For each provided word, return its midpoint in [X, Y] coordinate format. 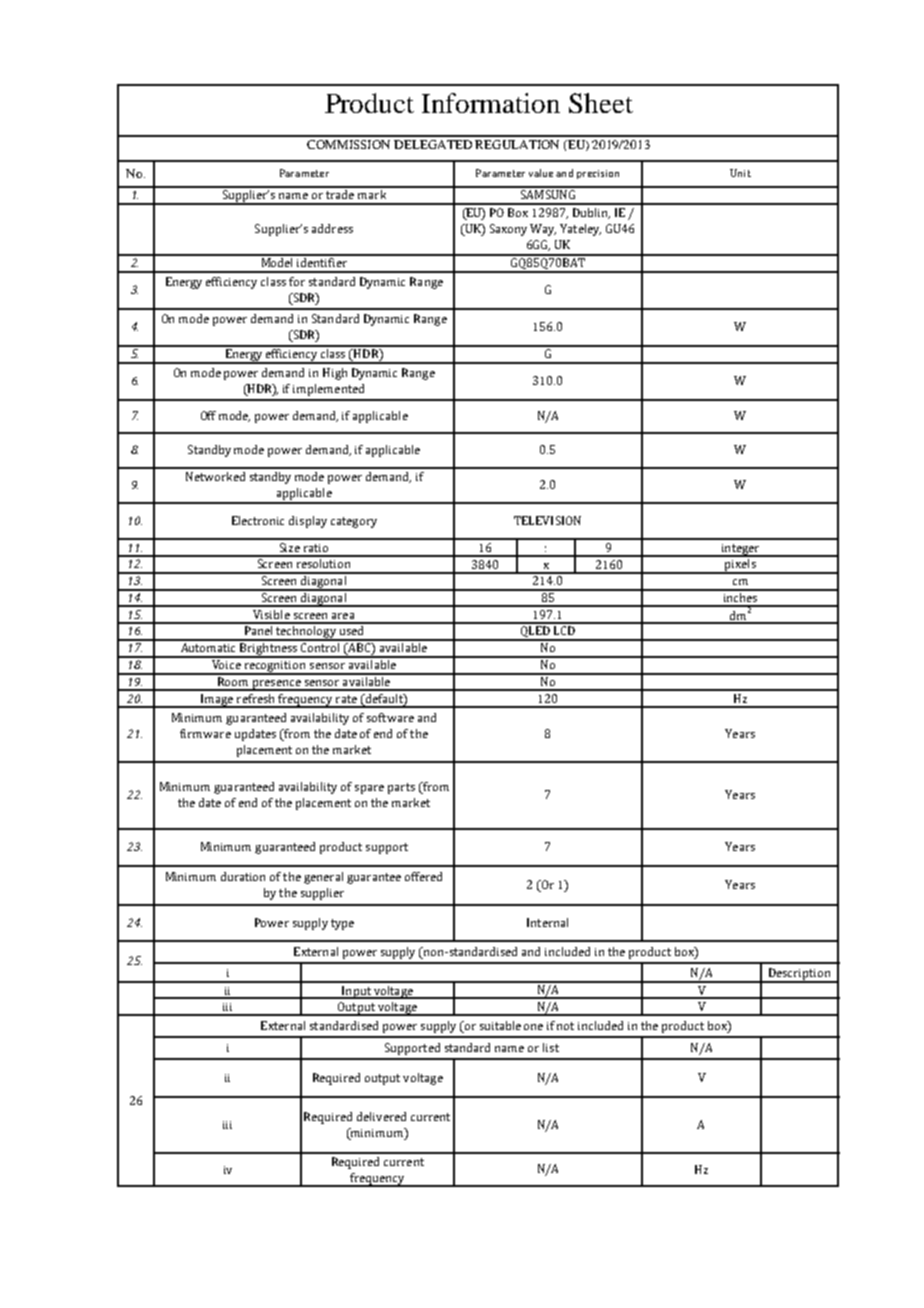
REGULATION [517, 144]
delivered [381, 1116]
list [551, 1047]
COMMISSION [348, 144]
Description [799, 975]
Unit [740, 173]
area [343, 616]
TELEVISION [547, 520]
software [390, 717]
